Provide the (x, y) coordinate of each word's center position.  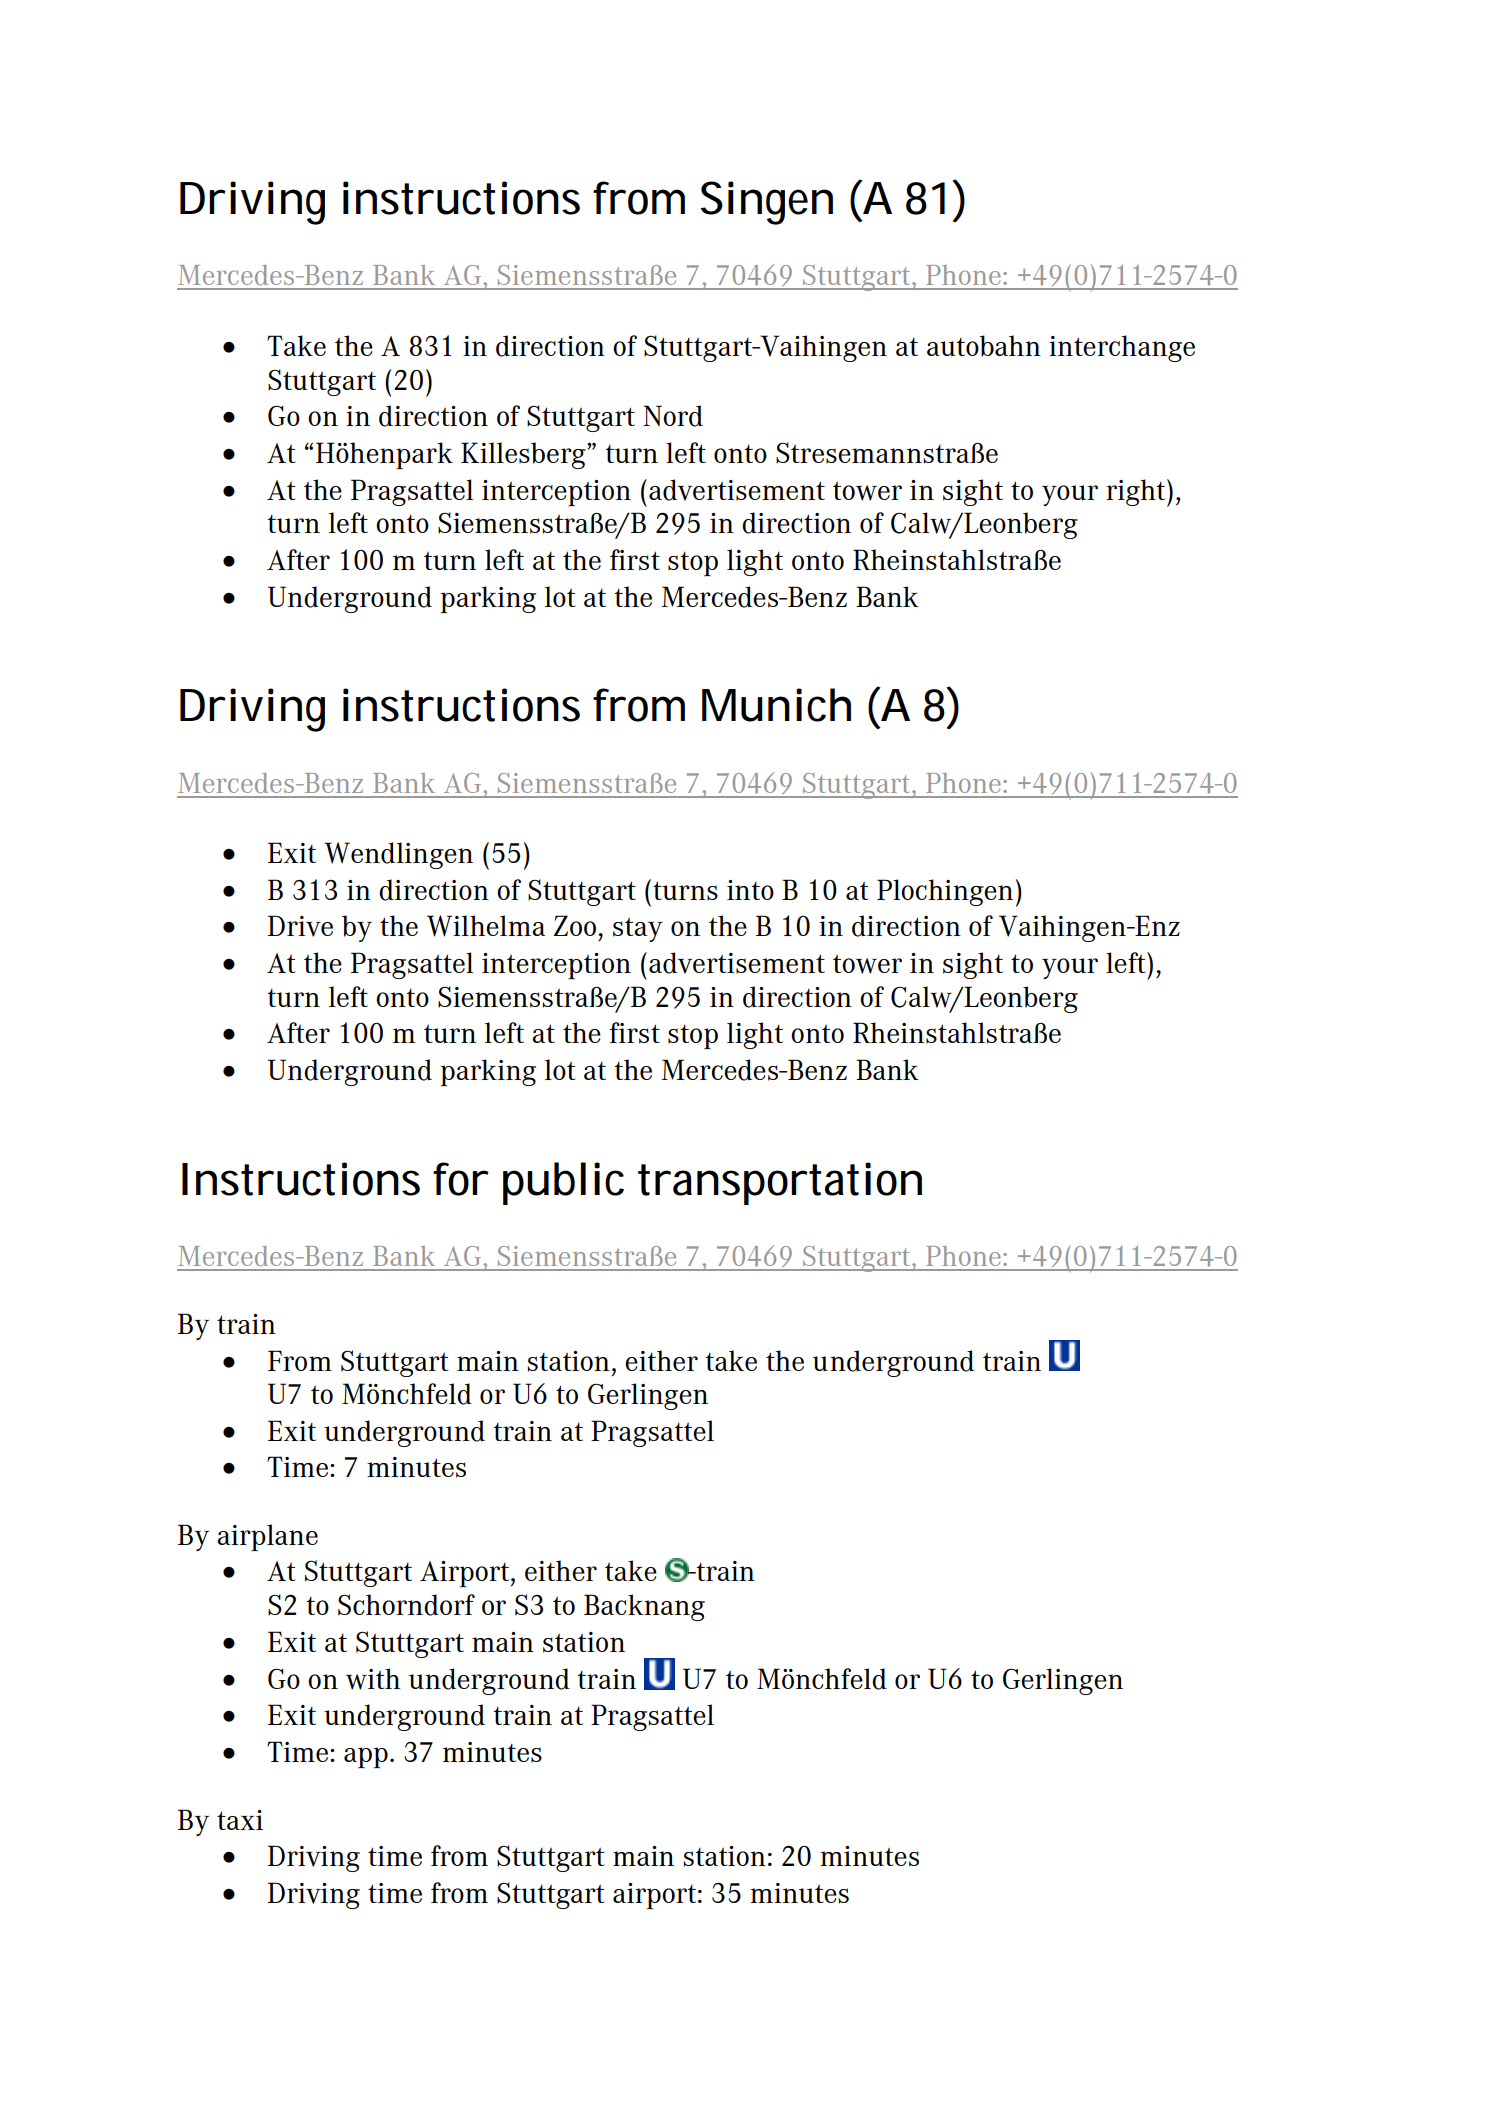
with (373, 1679)
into (750, 890)
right (1137, 493)
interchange (1122, 348)
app (366, 1758)
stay (638, 930)
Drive (300, 926)
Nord (673, 416)
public (563, 1183)
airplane (267, 1537)
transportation (780, 1183)
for (461, 1179)
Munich (776, 705)
